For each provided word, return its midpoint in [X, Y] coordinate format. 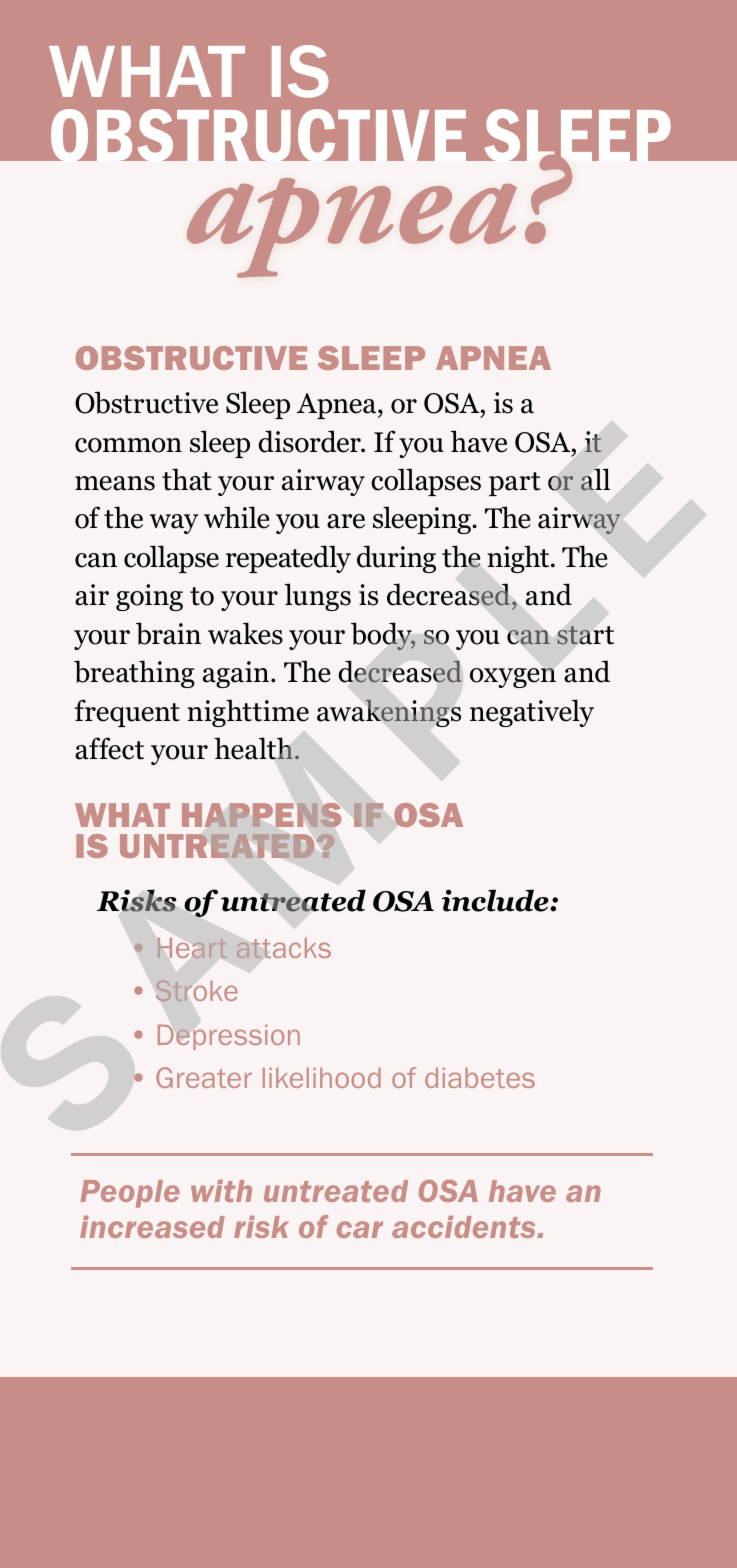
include [496, 900]
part [515, 484]
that [187, 479]
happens [261, 815]
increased [152, 1227]
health [253, 748]
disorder [310, 441]
